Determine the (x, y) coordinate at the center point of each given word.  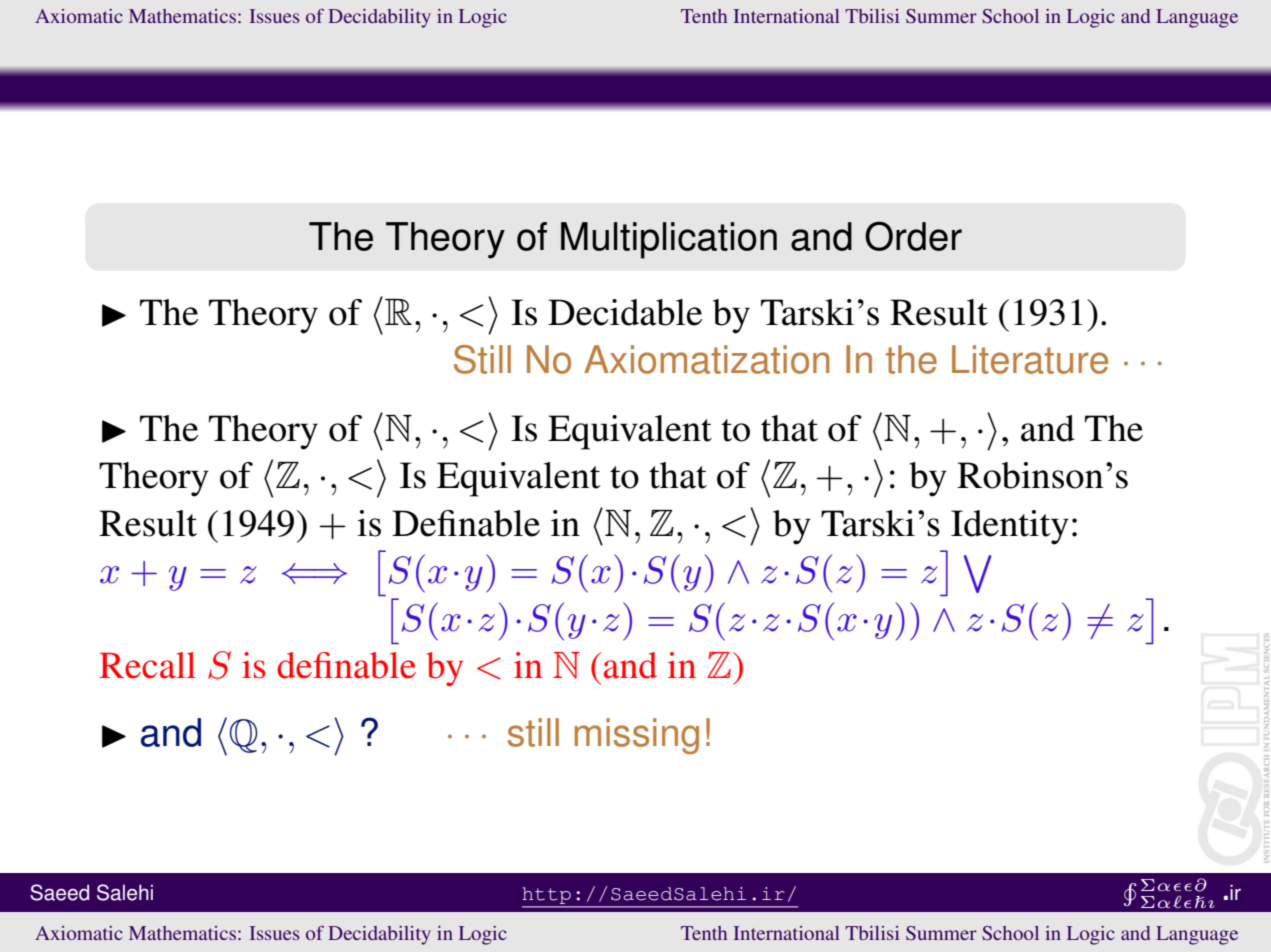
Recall (147, 665)
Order (913, 236)
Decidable (625, 312)
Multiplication (669, 240)
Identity (1010, 527)
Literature (1030, 359)
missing (637, 736)
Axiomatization (706, 359)
